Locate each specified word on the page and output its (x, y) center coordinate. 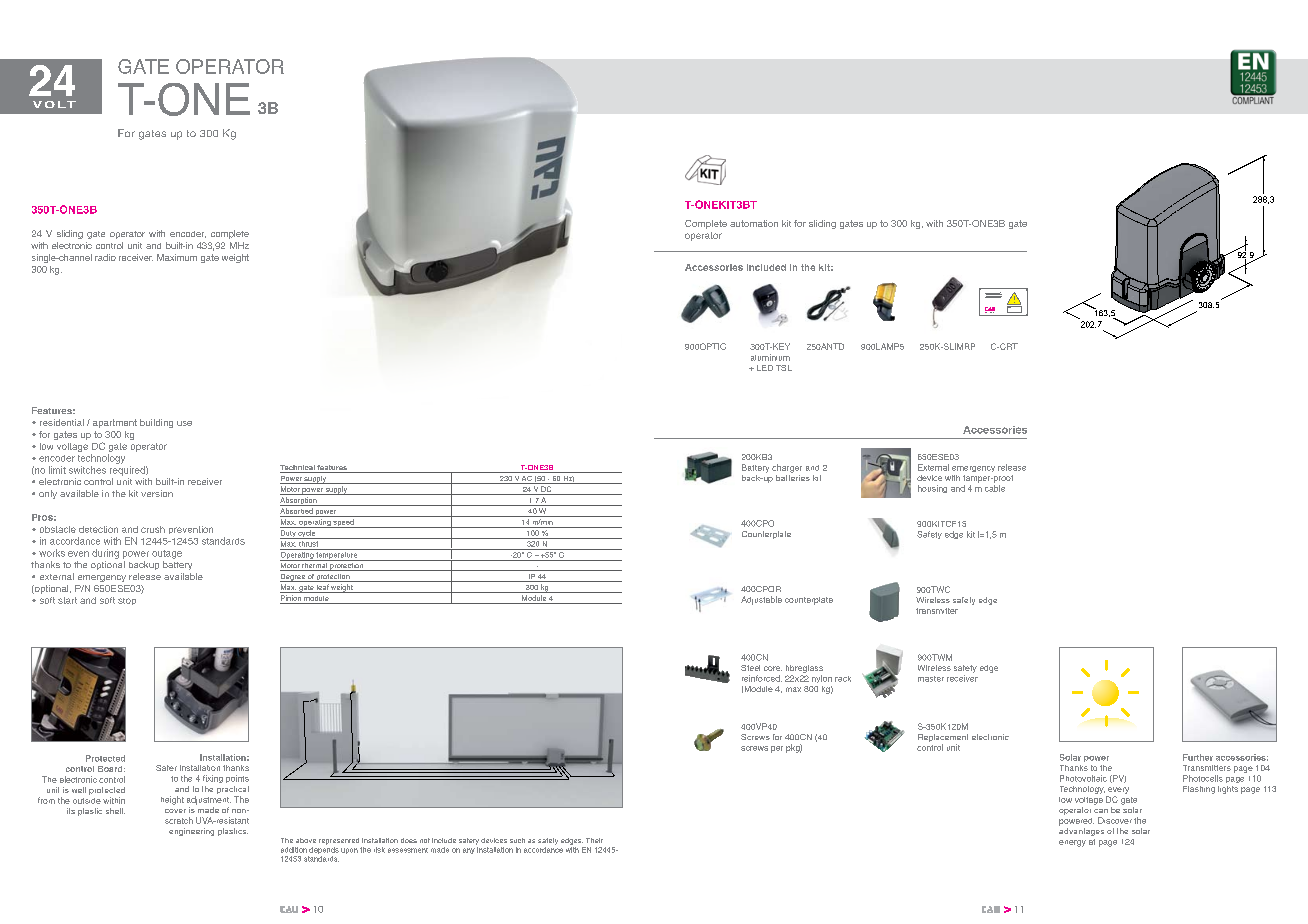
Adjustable (761, 600)
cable (995, 488)
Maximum (177, 257)
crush (153, 529)
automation (754, 223)
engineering (191, 832)
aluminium (770, 357)
